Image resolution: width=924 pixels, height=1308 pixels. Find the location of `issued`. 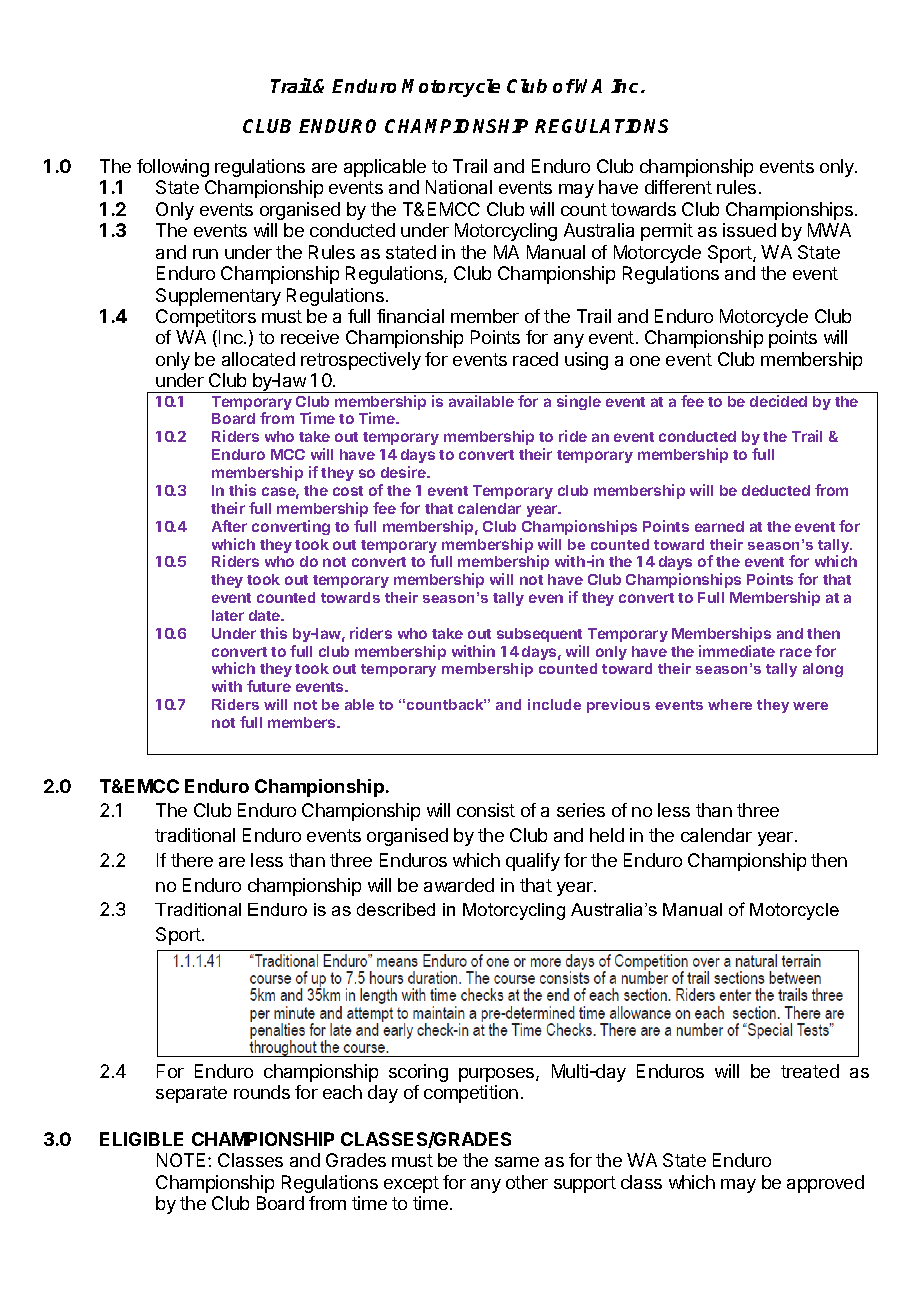

issued is located at coordinates (749, 230).
